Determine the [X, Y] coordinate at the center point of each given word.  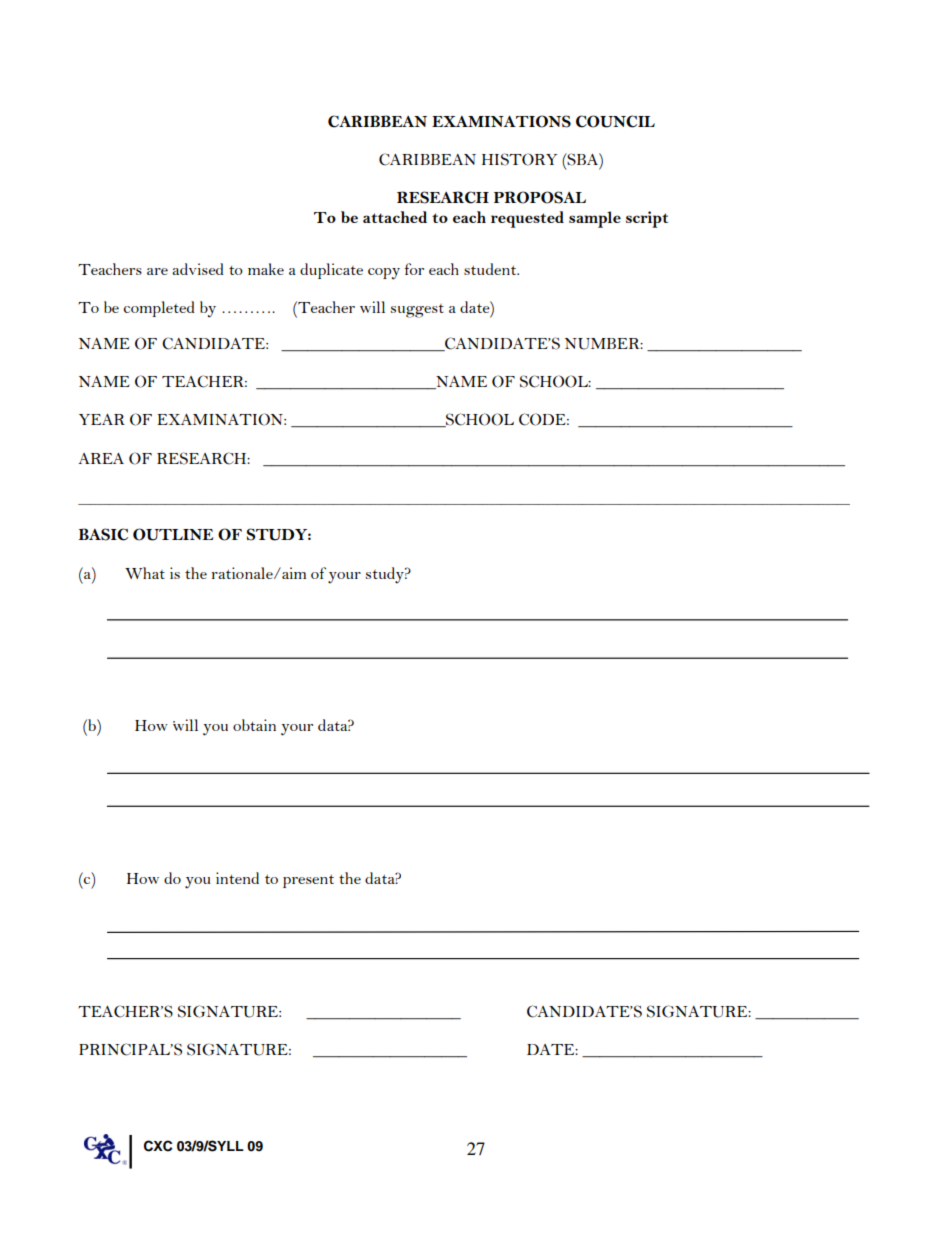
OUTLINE [173, 534]
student [491, 269]
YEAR [102, 419]
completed [159, 309]
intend [237, 878]
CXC [158, 1146]
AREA [101, 458]
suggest [417, 311]
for [414, 269]
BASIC [103, 534]
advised [198, 269]
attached [395, 217]
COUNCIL [615, 121]
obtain [254, 725]
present [308, 881]
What [145, 573]
